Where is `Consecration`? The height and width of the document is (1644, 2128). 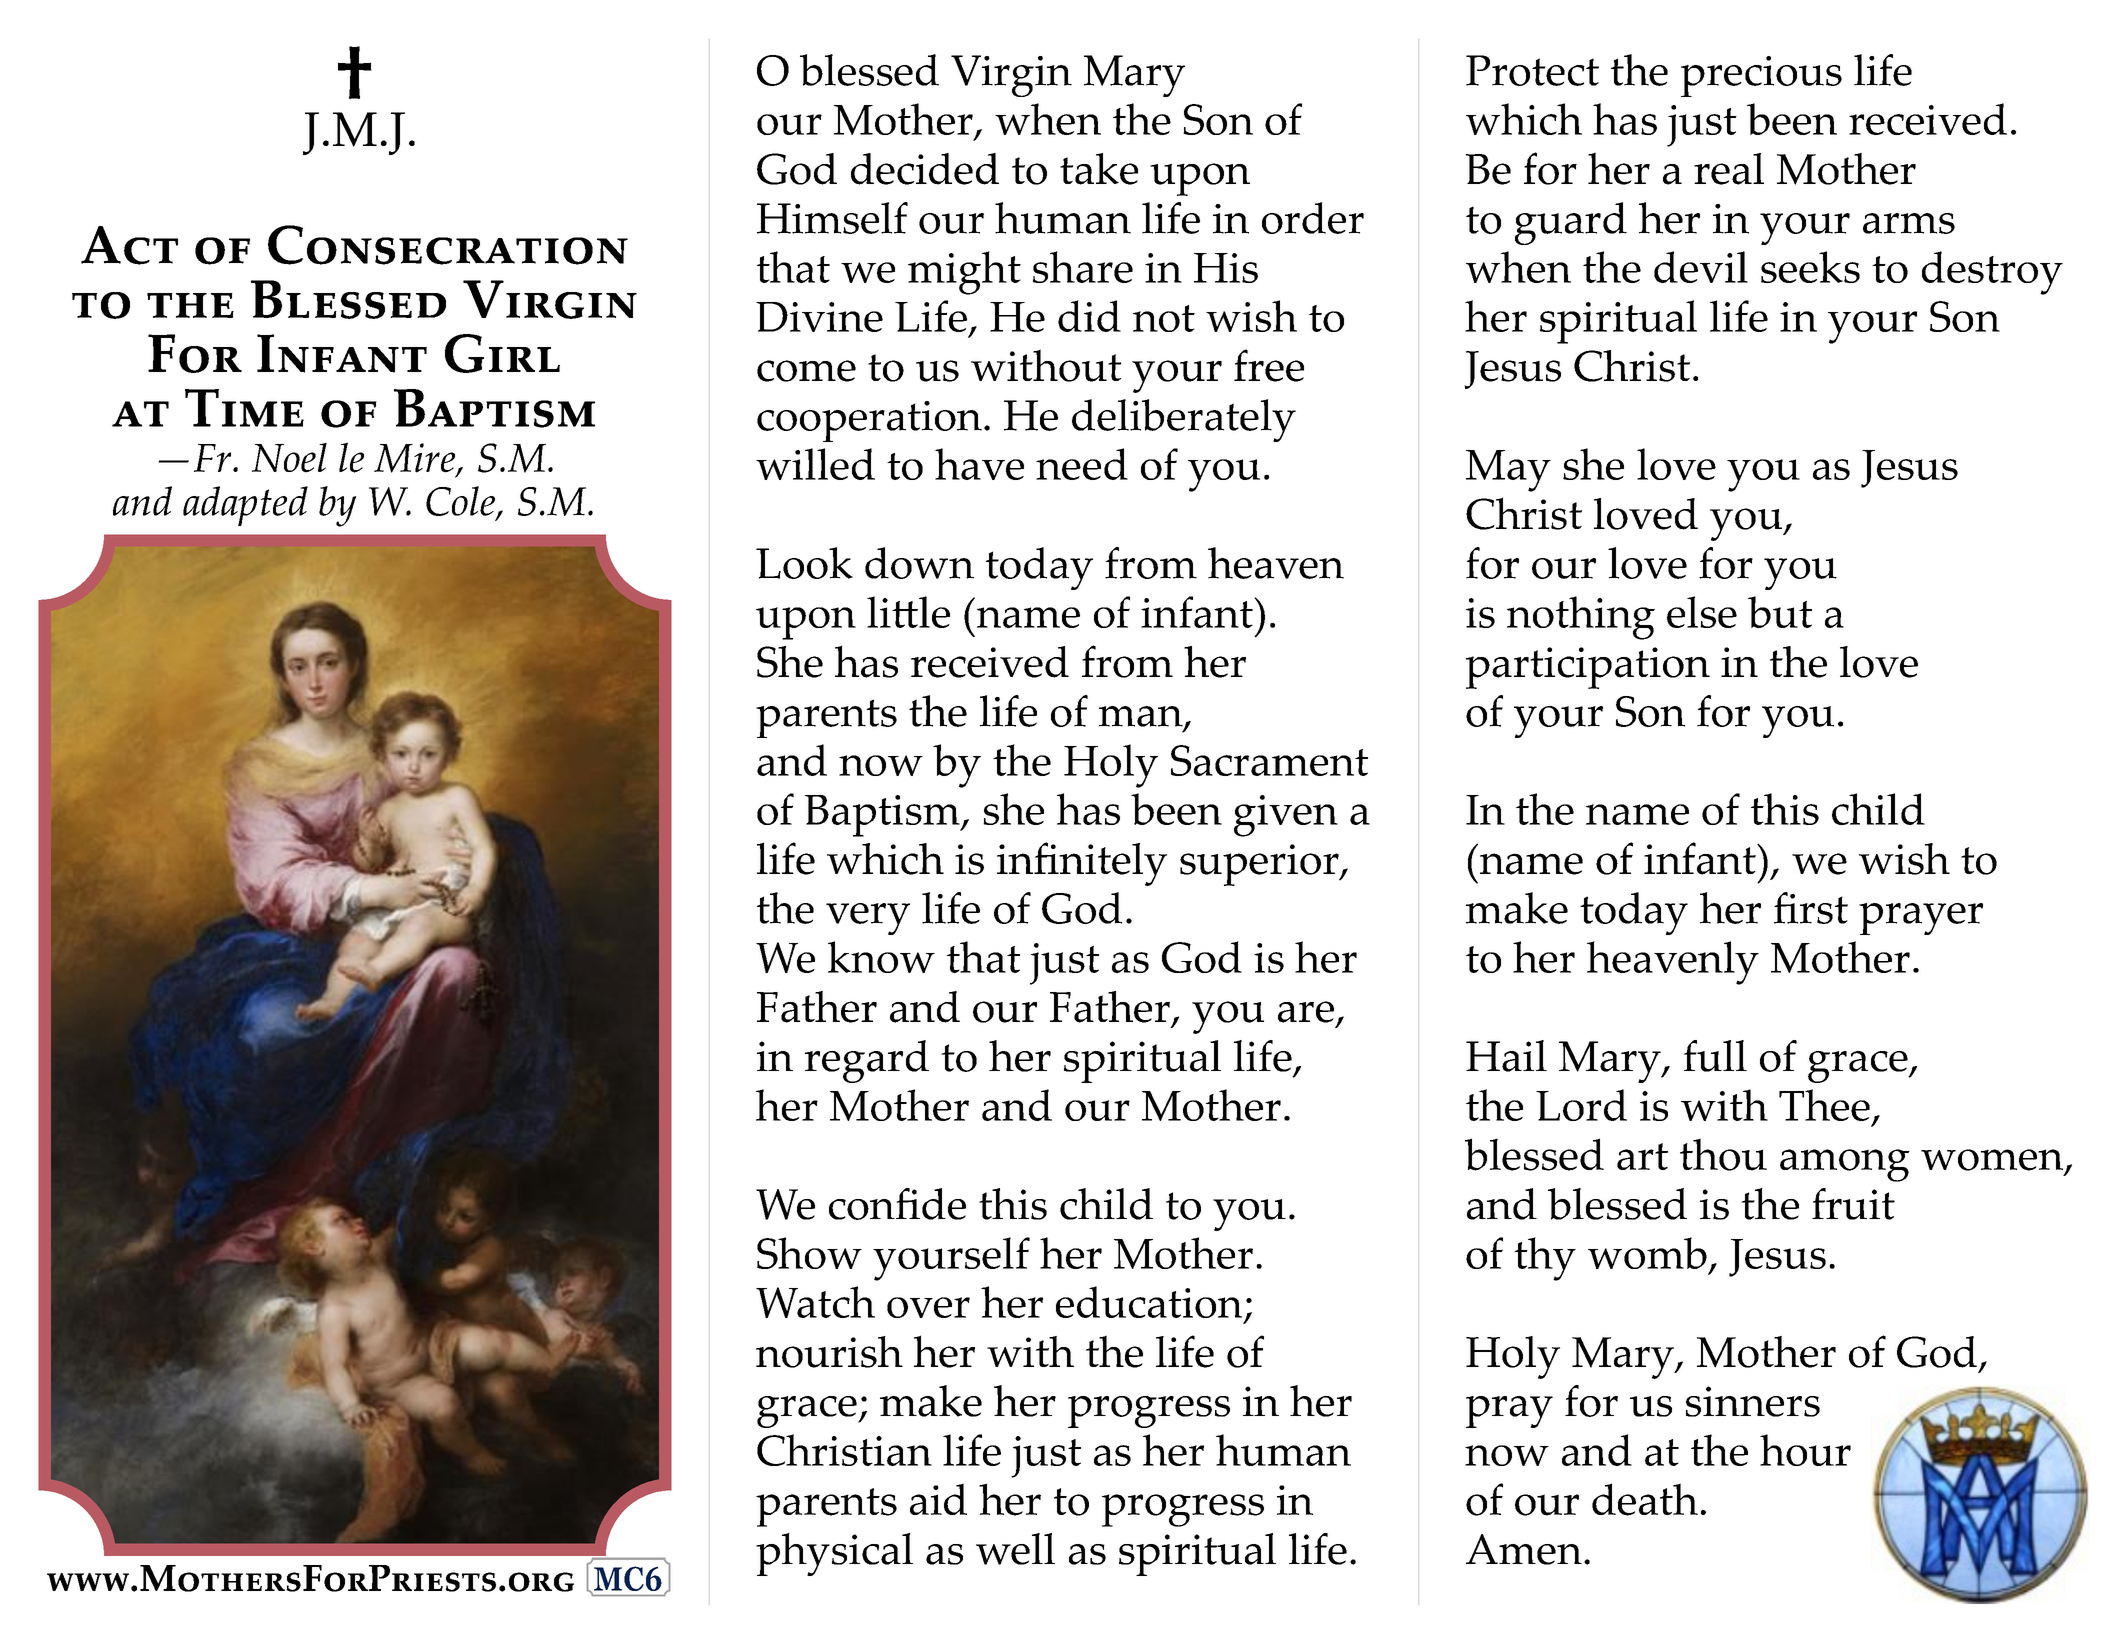 Consecration is located at coordinates (448, 245).
